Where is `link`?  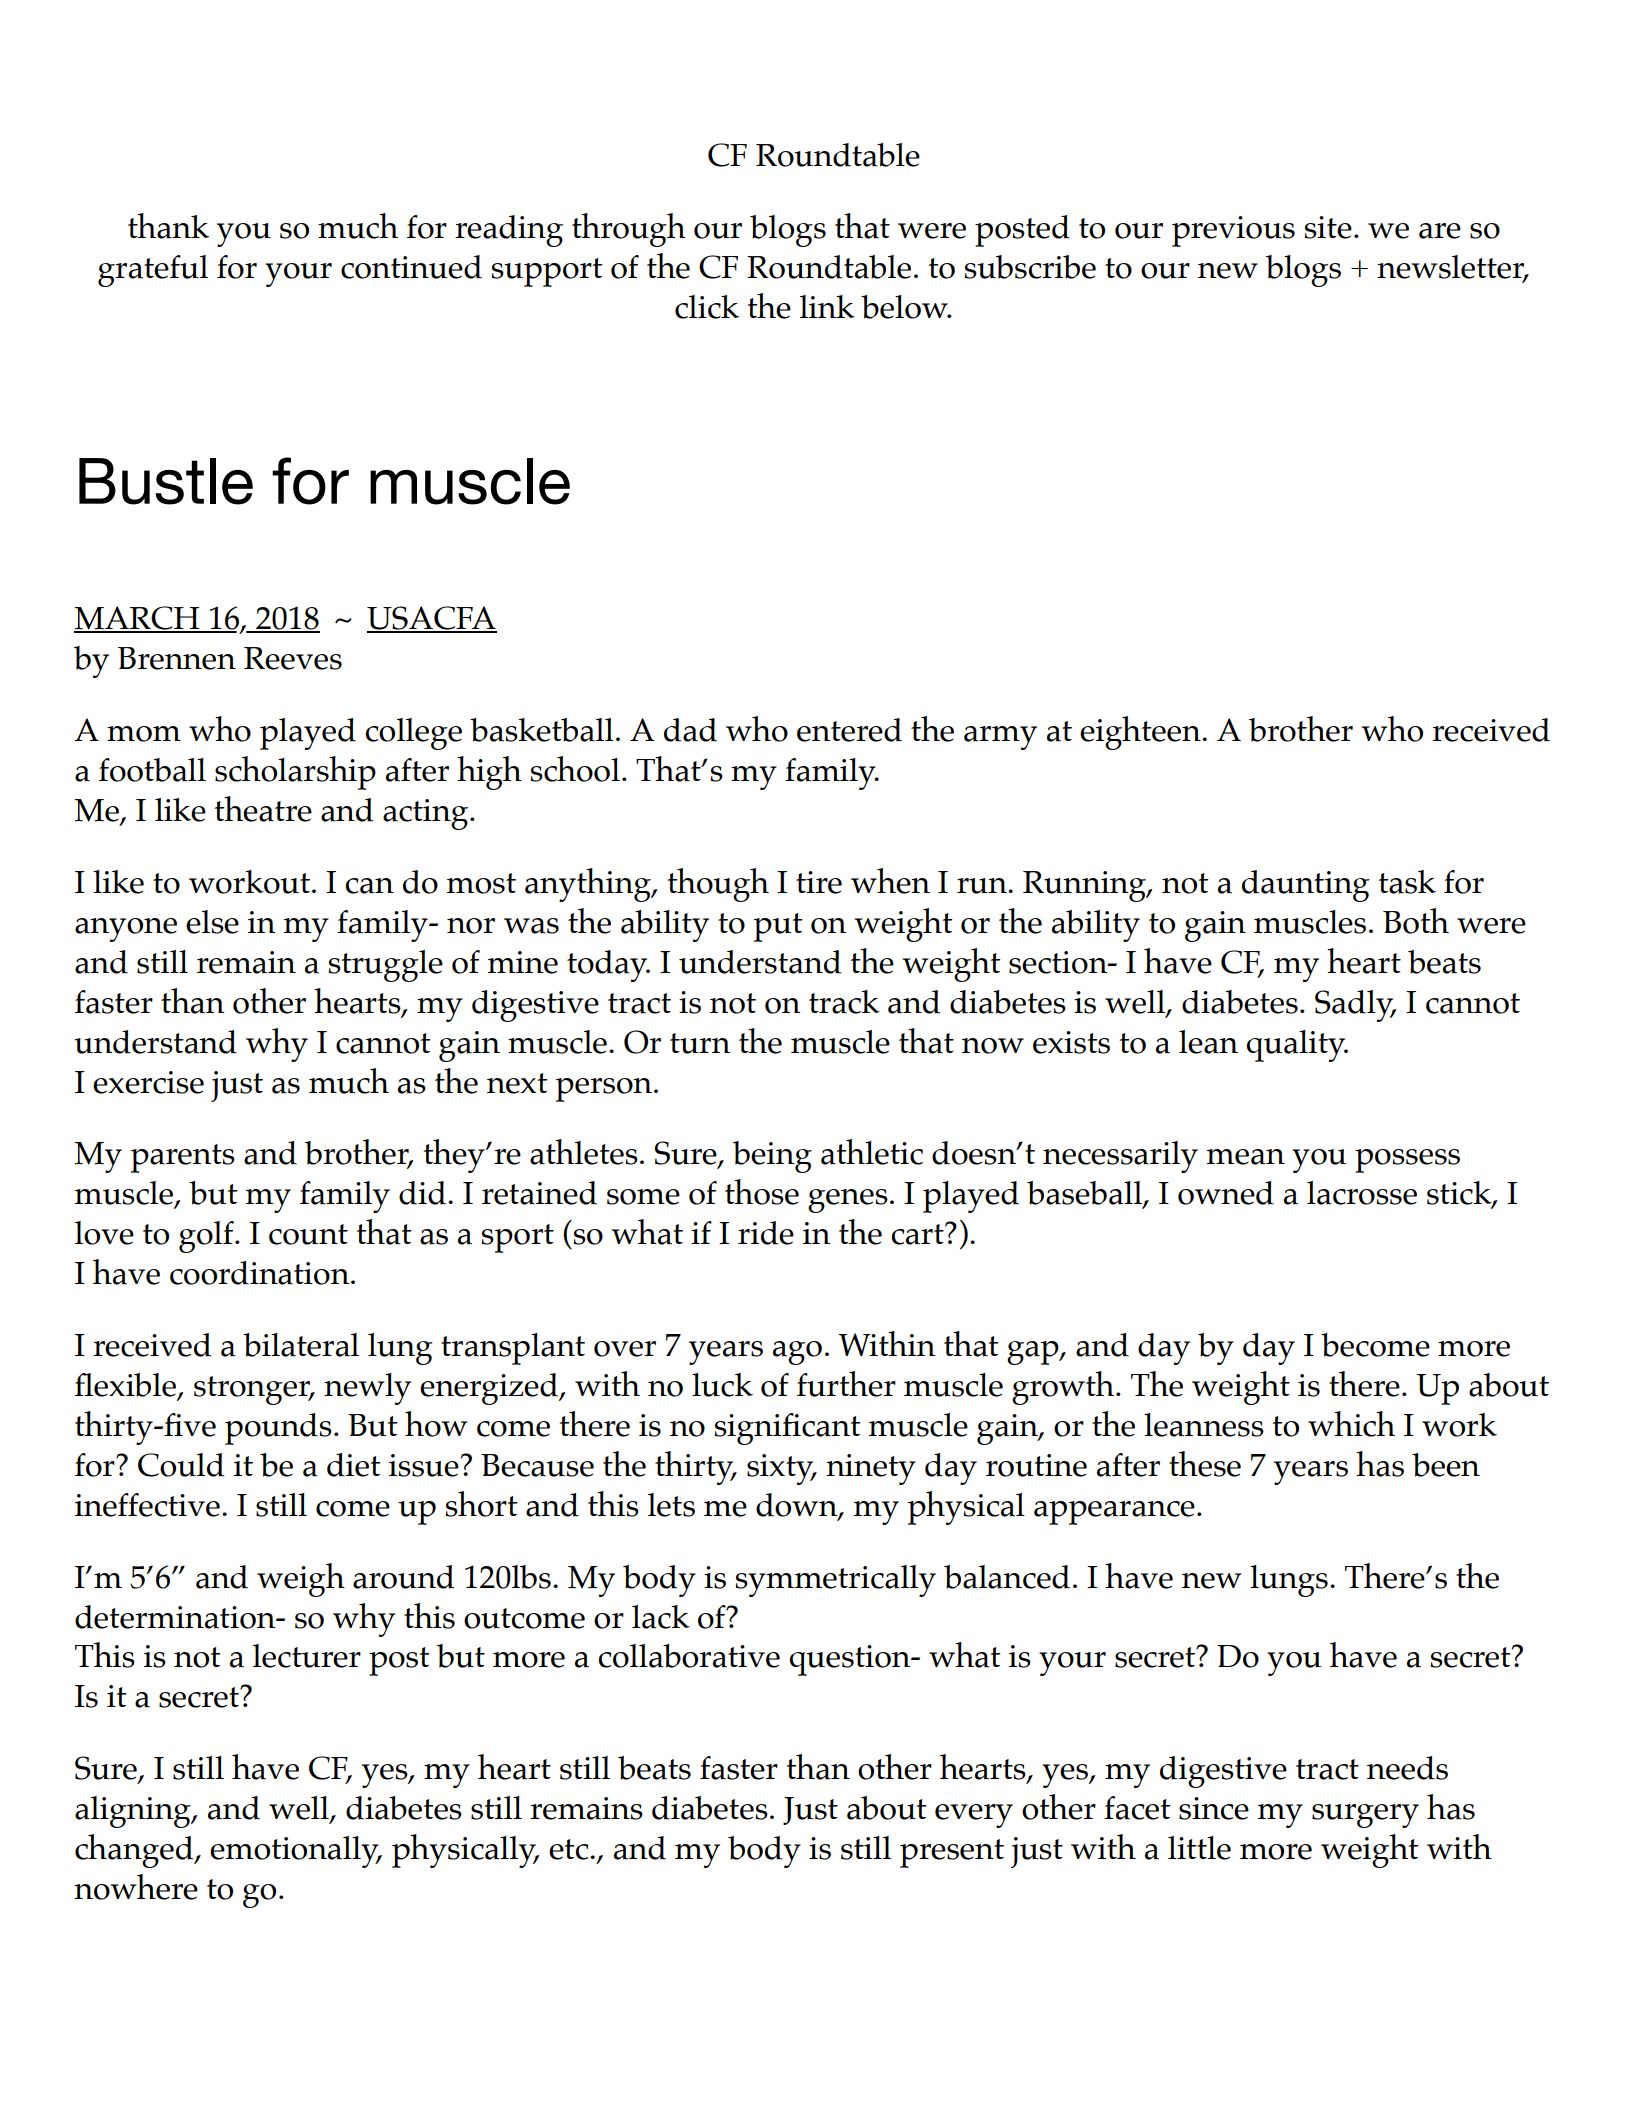
link is located at coordinates (827, 306).
